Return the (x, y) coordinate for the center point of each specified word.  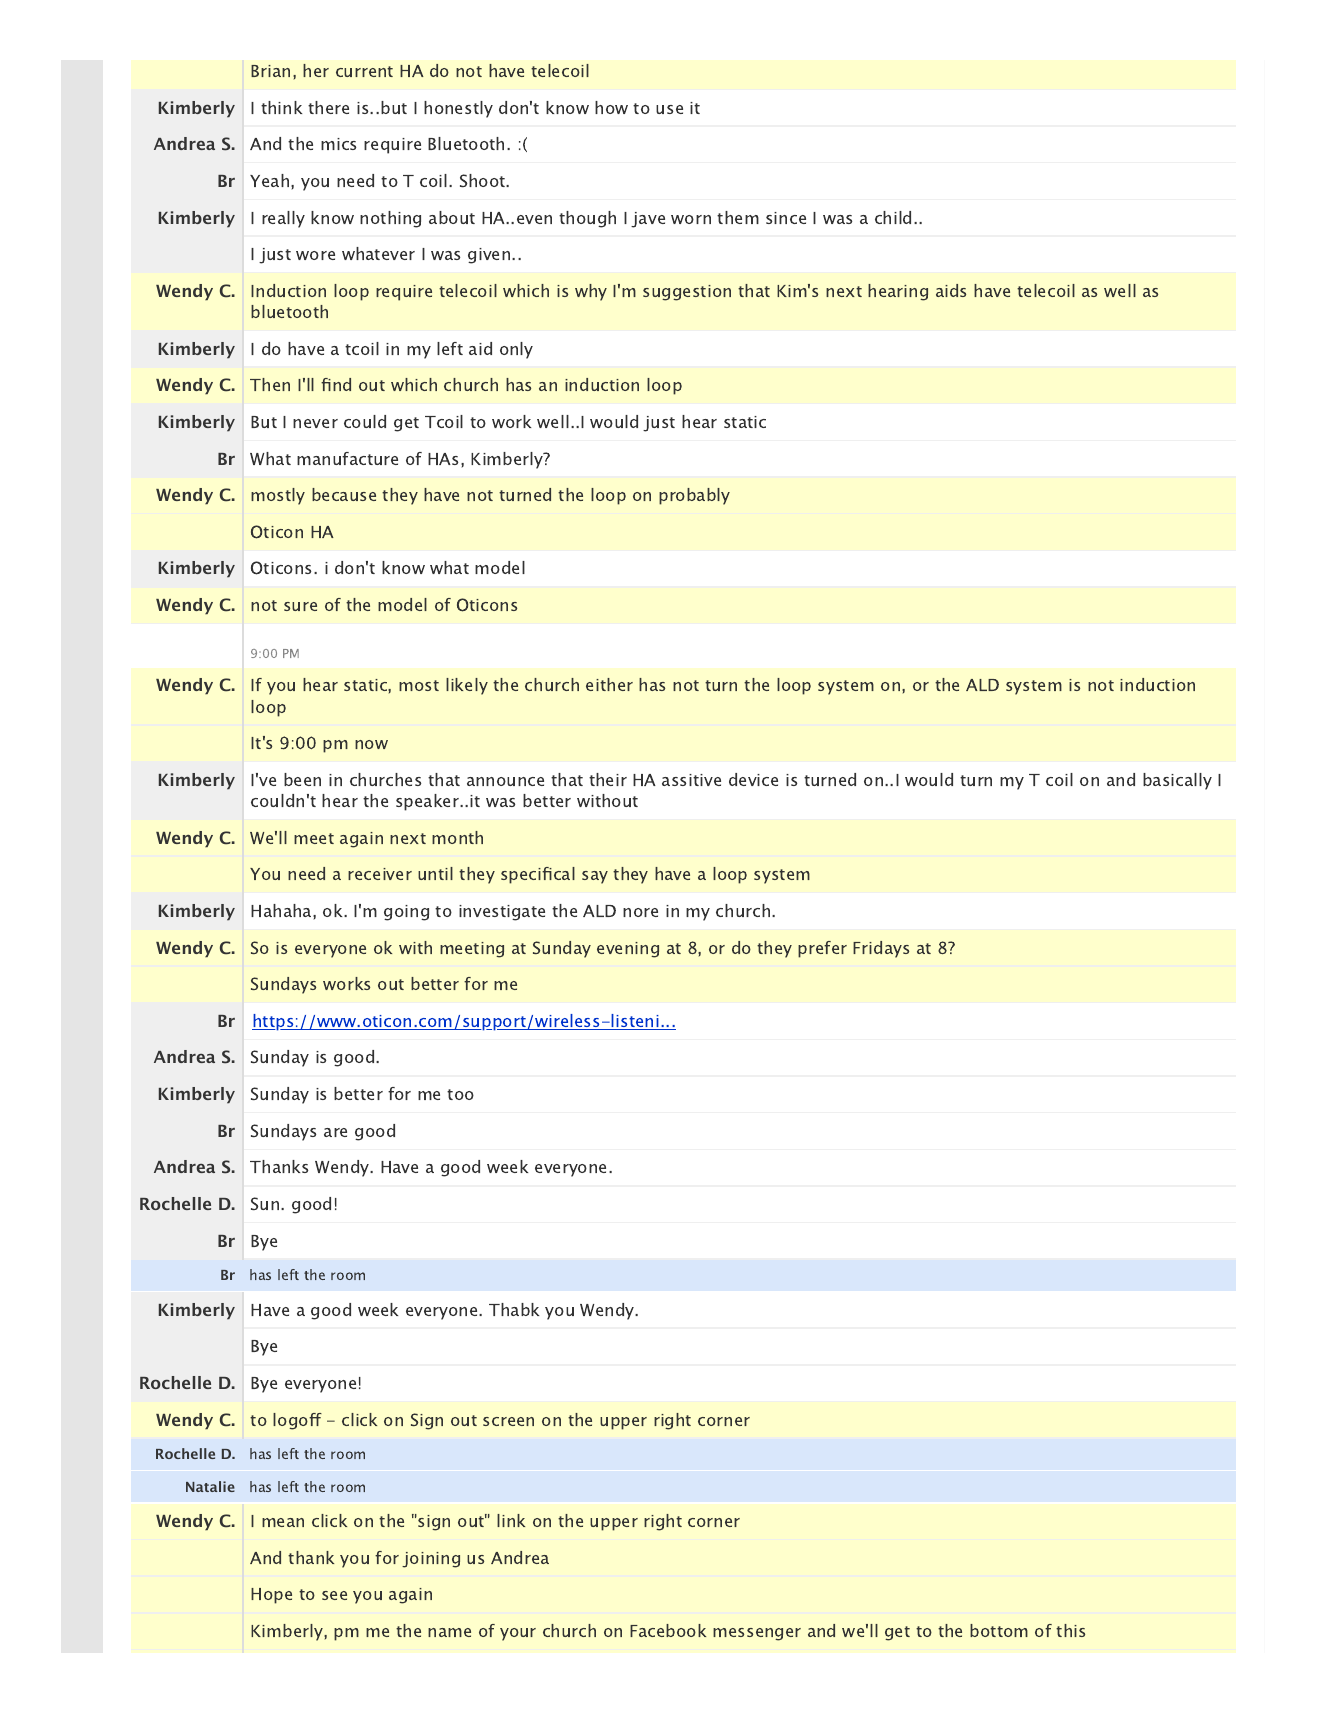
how (611, 107)
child (893, 217)
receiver (380, 874)
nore (640, 912)
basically (1177, 781)
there (328, 107)
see (334, 1595)
